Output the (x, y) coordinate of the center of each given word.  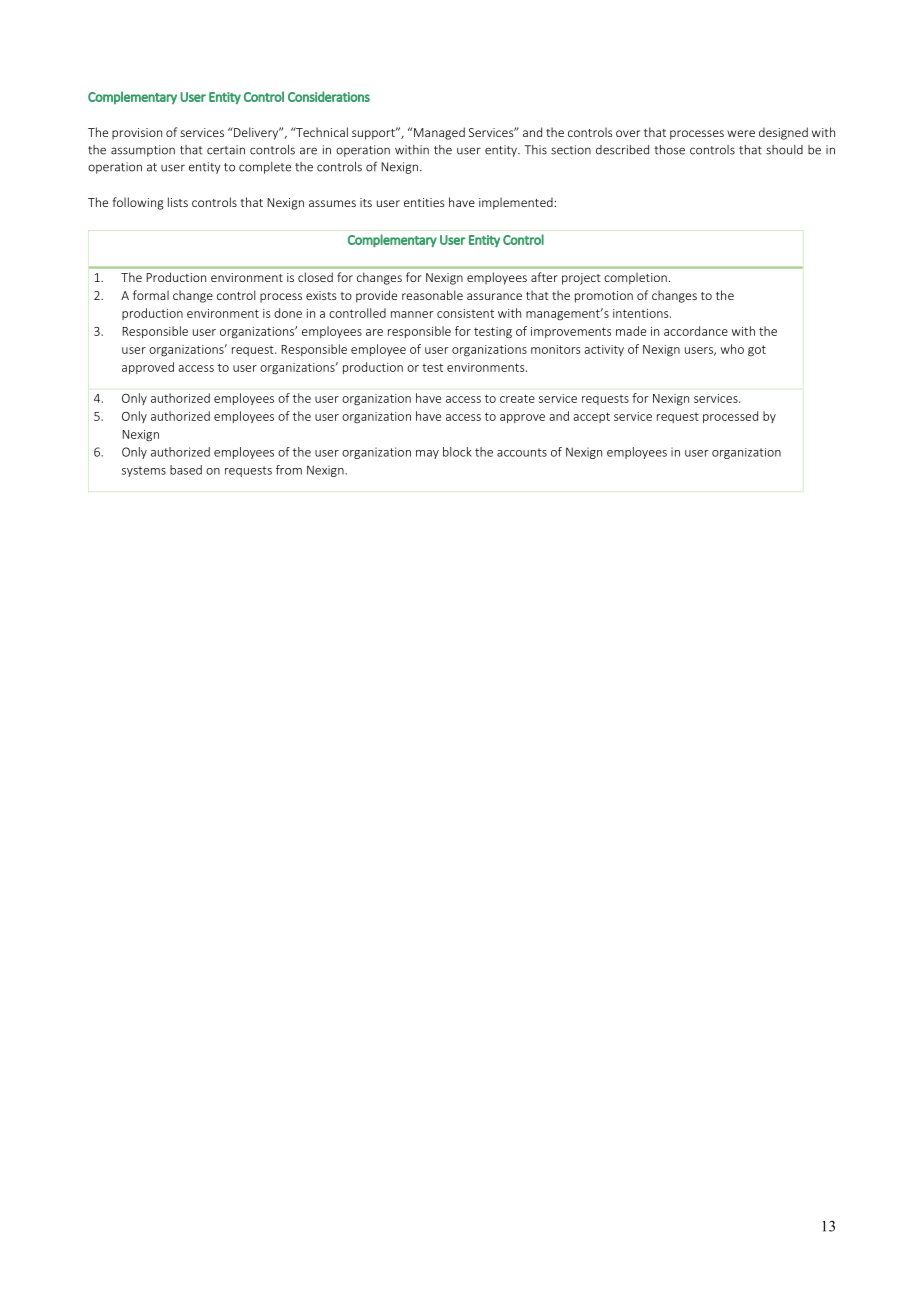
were (741, 133)
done (288, 313)
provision (137, 134)
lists (178, 202)
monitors (555, 349)
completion (635, 278)
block (457, 452)
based (186, 470)
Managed (439, 133)
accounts (522, 452)
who (732, 349)
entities (424, 202)
